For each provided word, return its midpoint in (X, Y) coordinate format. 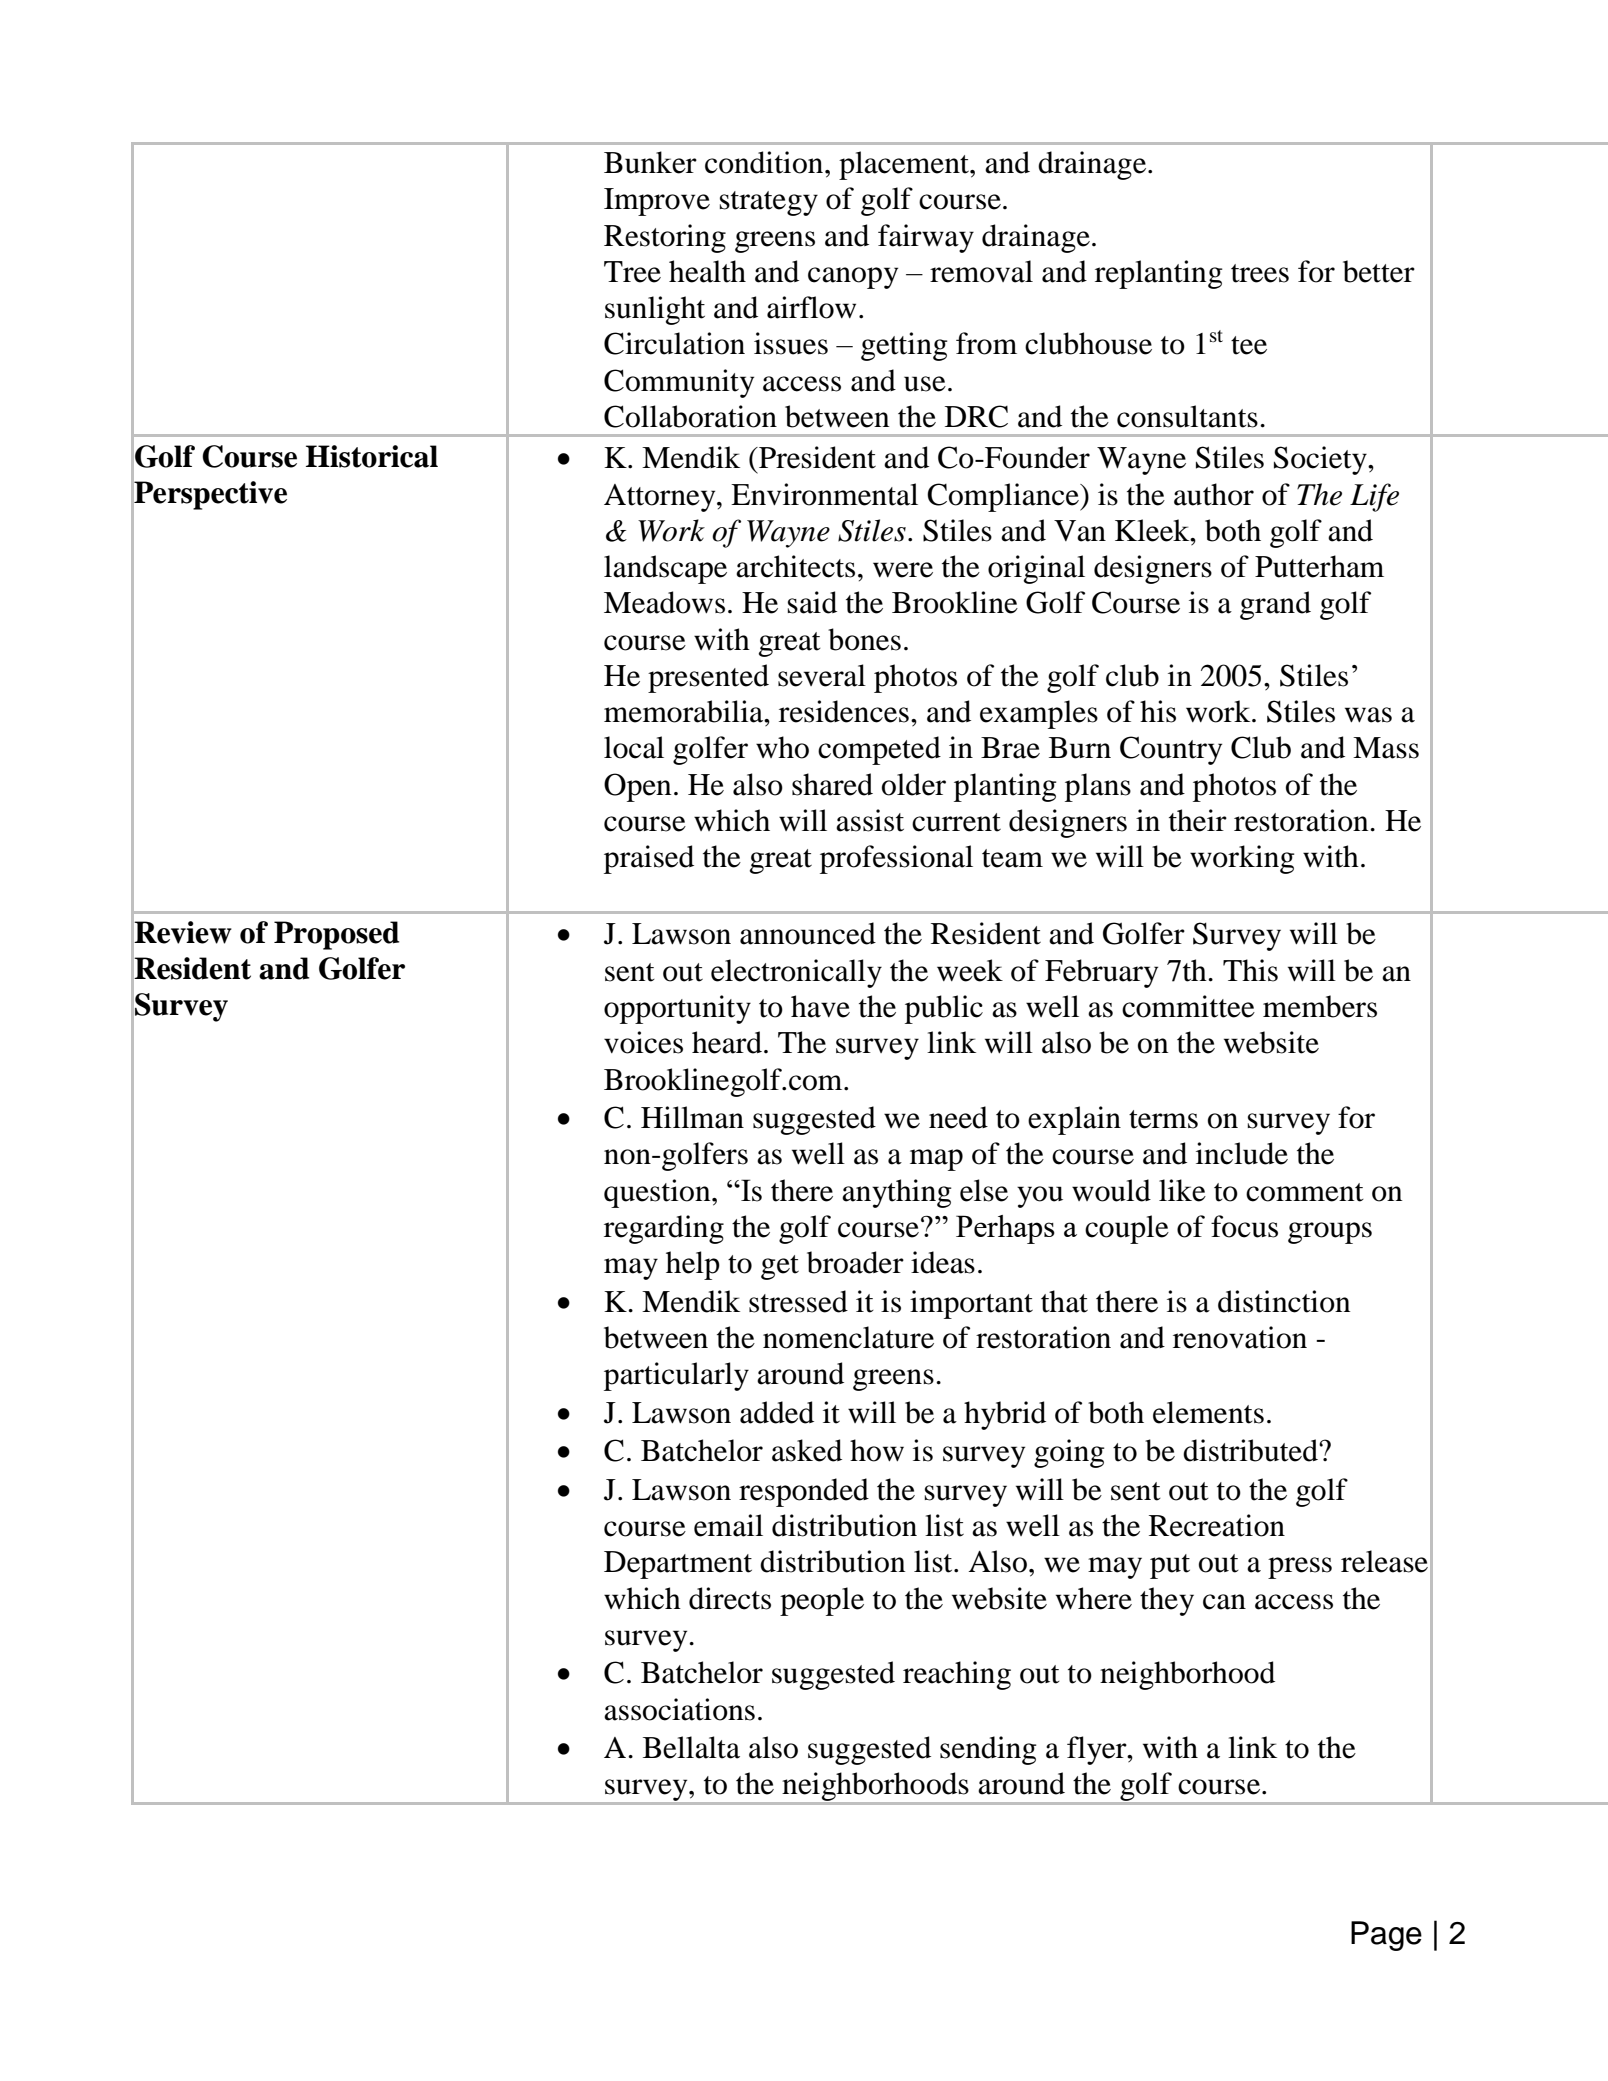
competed (879, 750)
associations (679, 1709)
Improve (657, 202)
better (1379, 271)
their (1198, 820)
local (634, 747)
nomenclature (848, 1337)
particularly (676, 1376)
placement (905, 165)
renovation (1240, 1337)
